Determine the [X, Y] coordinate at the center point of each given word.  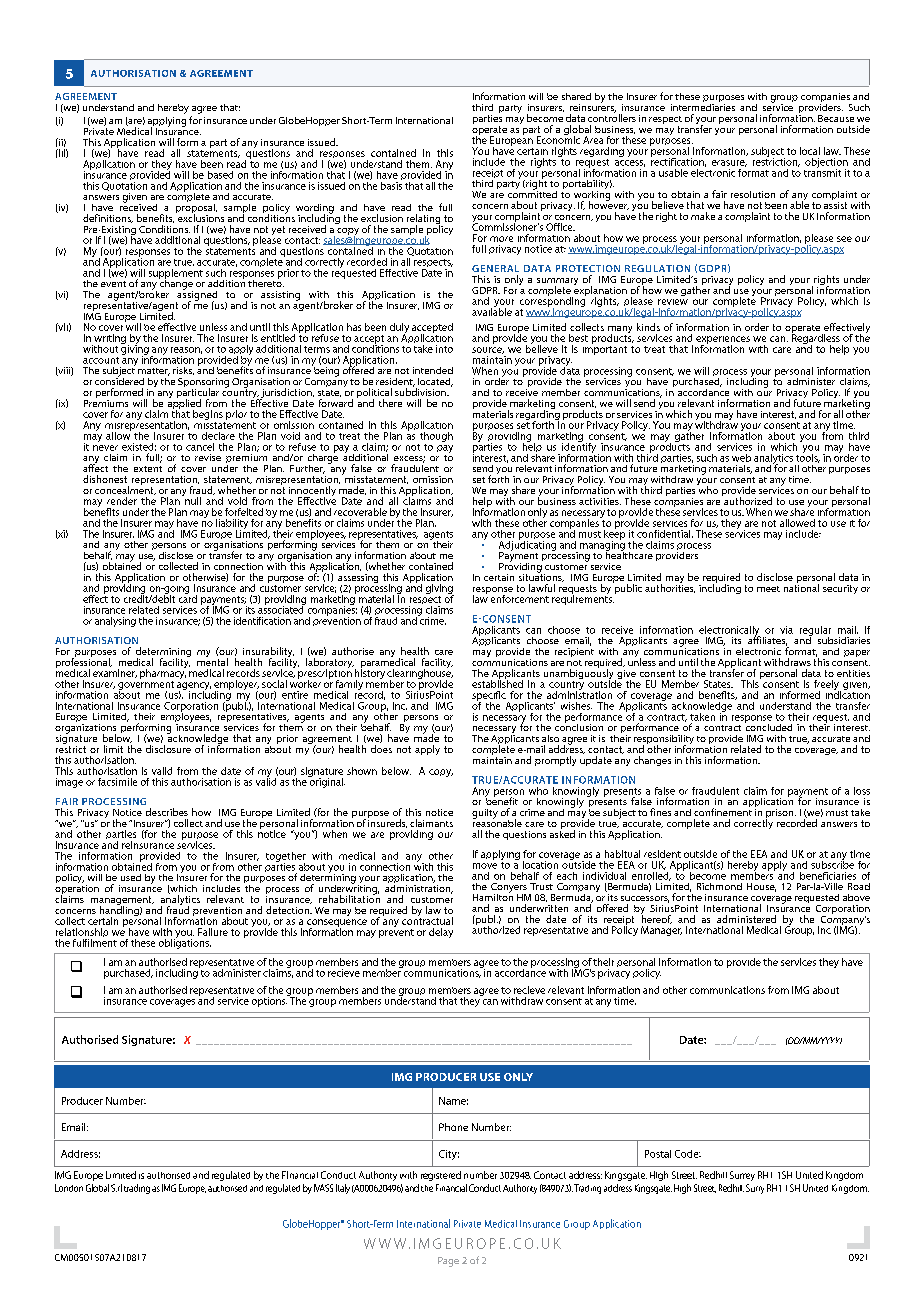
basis [391, 184]
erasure [729, 163]
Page [448, 1262]
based [220, 175]
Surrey [742, 1176]
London [69, 1188]
